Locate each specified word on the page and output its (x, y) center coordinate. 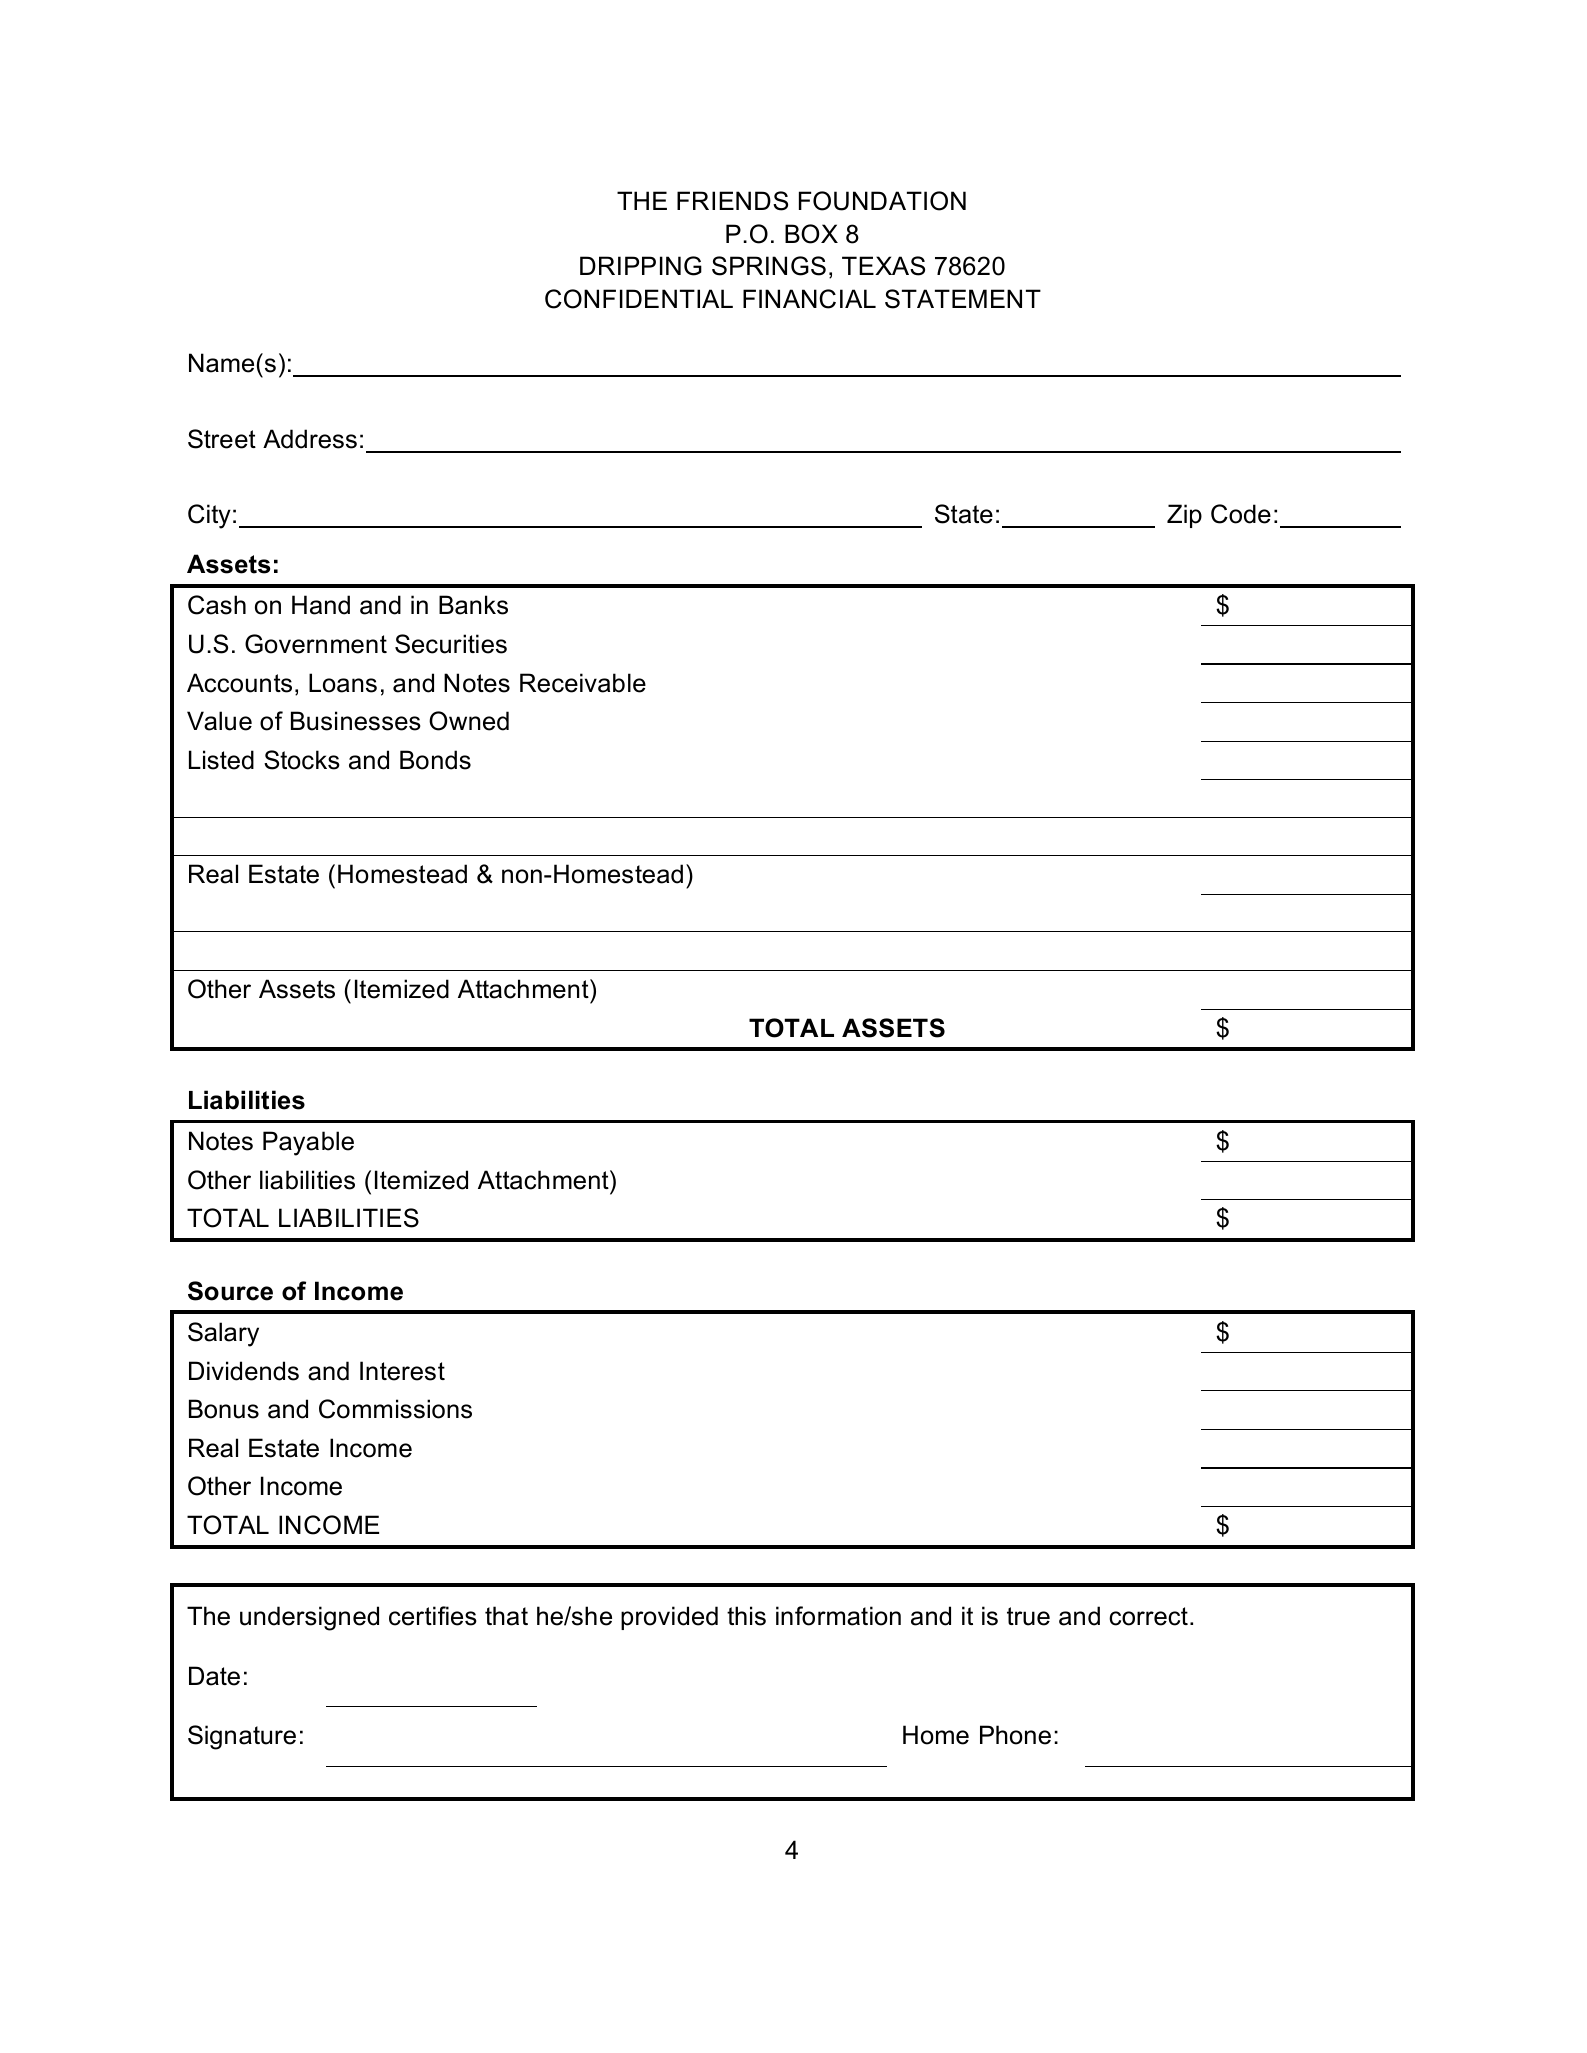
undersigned (309, 1618)
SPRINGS (769, 266)
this (746, 1616)
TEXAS (883, 266)
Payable (308, 1143)
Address (310, 439)
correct (1148, 1616)
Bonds (435, 760)
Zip (1184, 516)
